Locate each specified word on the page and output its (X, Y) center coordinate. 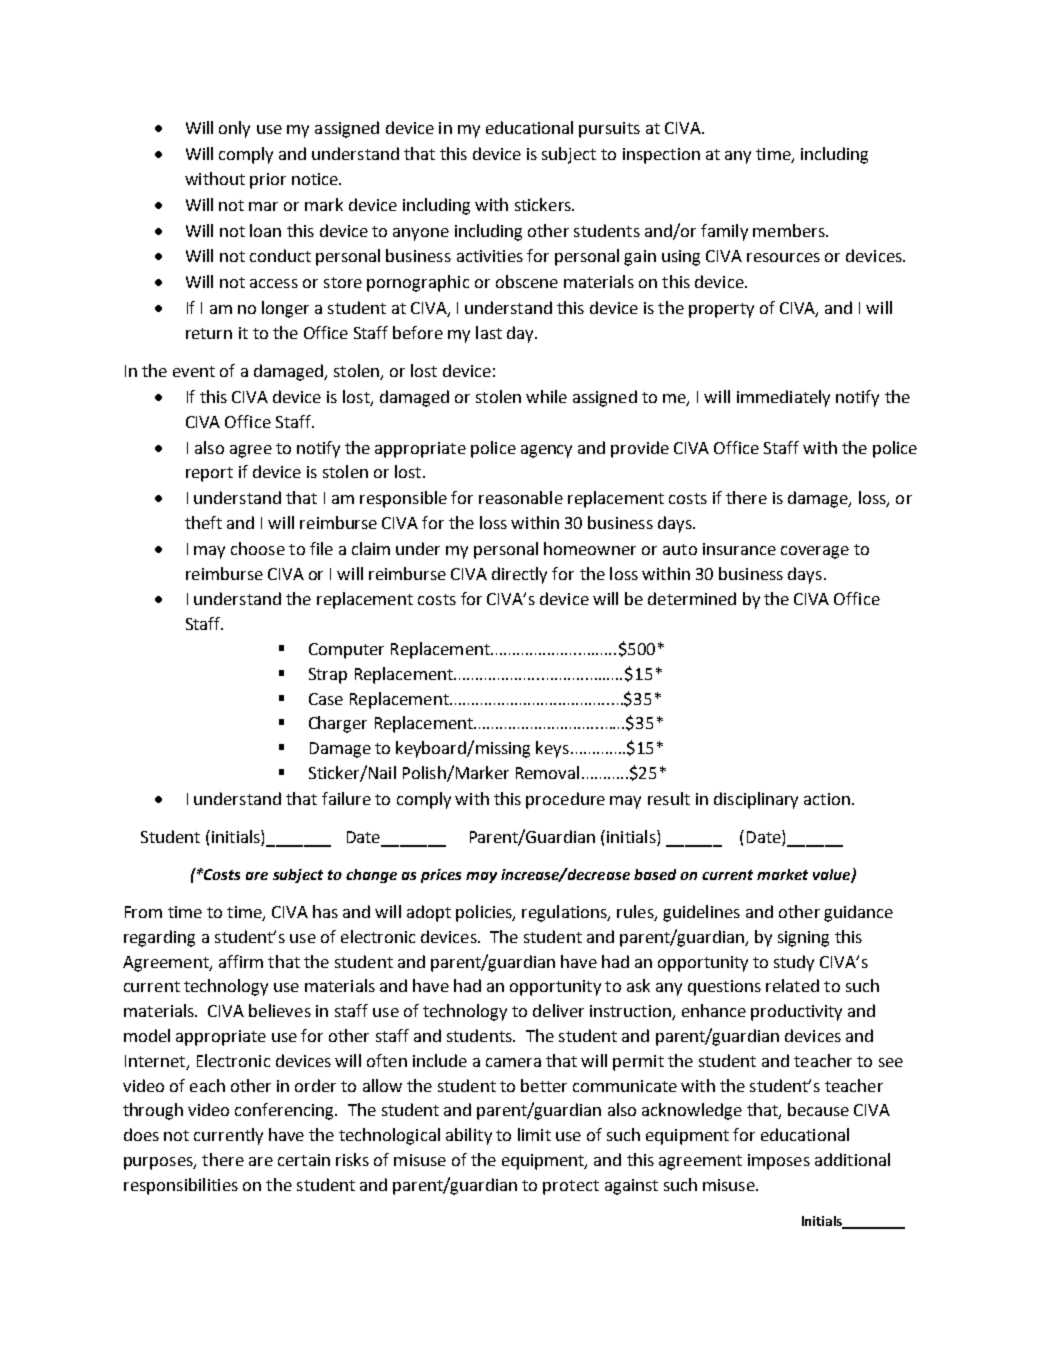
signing (803, 939)
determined (692, 598)
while (546, 396)
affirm (241, 961)
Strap (328, 676)
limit (534, 1134)
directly (519, 575)
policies (485, 913)
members (790, 230)
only (234, 129)
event (194, 371)
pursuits (609, 130)
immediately (783, 398)
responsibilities (181, 1186)
